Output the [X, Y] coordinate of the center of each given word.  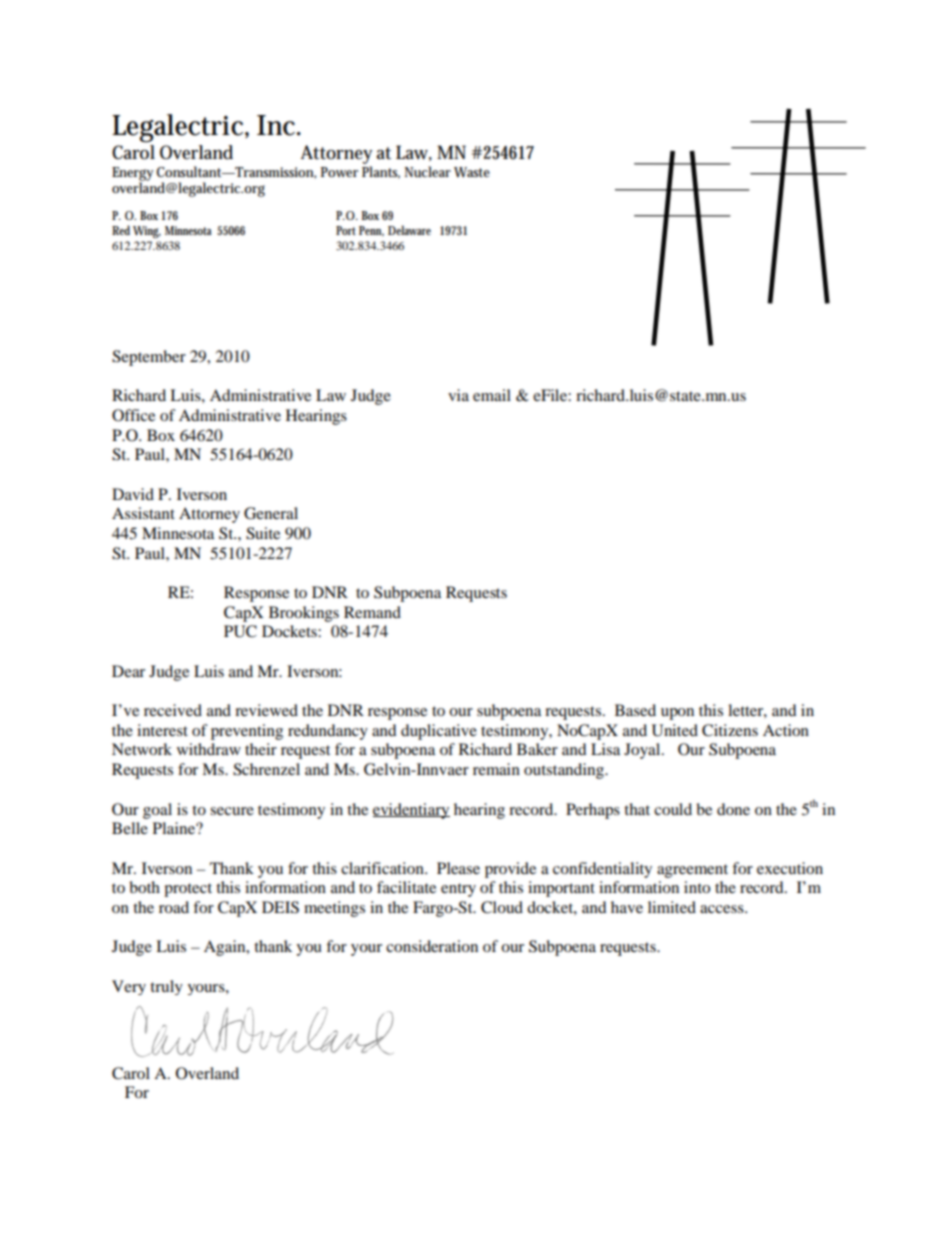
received [173, 710]
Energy [132, 175]
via [458, 395]
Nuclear [428, 171]
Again [226, 948]
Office [133, 415]
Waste [472, 172]
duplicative [439, 732]
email [492, 395]
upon [677, 714]
